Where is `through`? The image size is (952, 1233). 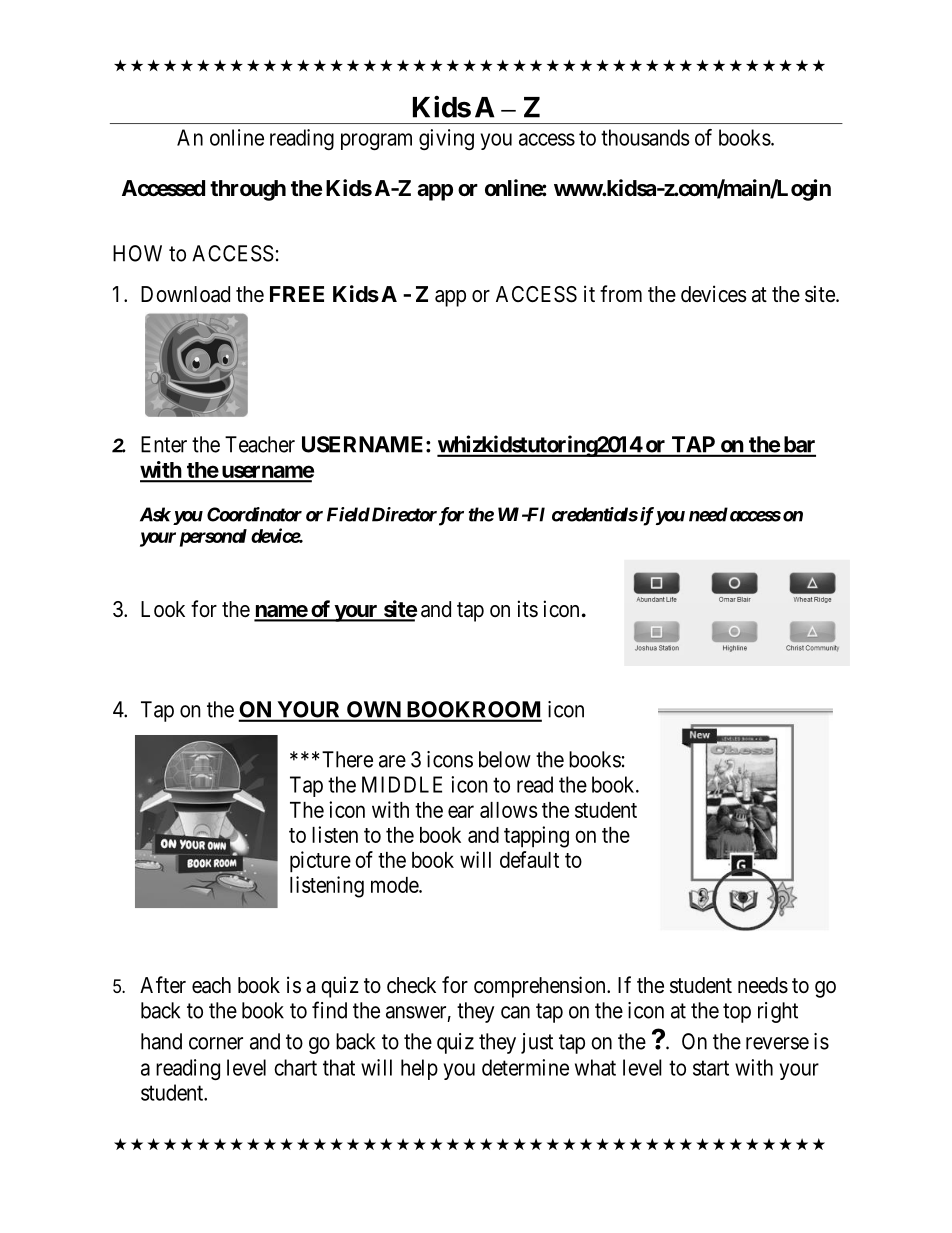 through is located at coordinates (248, 190).
